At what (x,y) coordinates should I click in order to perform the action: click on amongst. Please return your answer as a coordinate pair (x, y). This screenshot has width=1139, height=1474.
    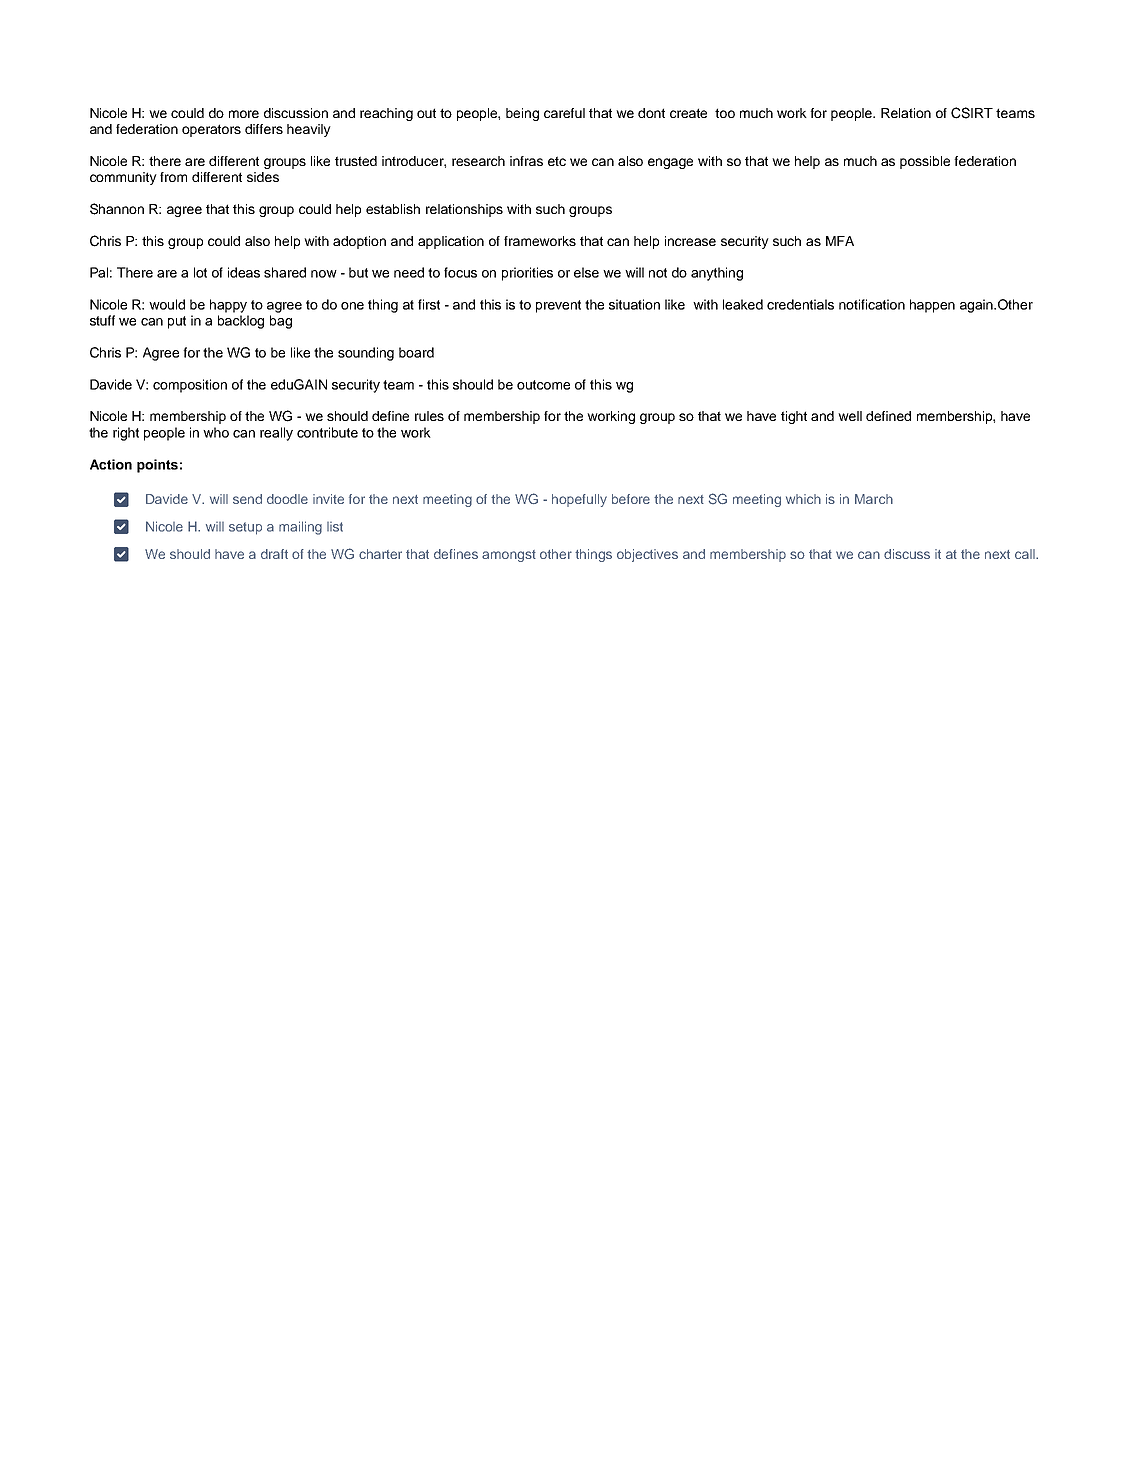
    Looking at the image, I should click on (509, 556).
